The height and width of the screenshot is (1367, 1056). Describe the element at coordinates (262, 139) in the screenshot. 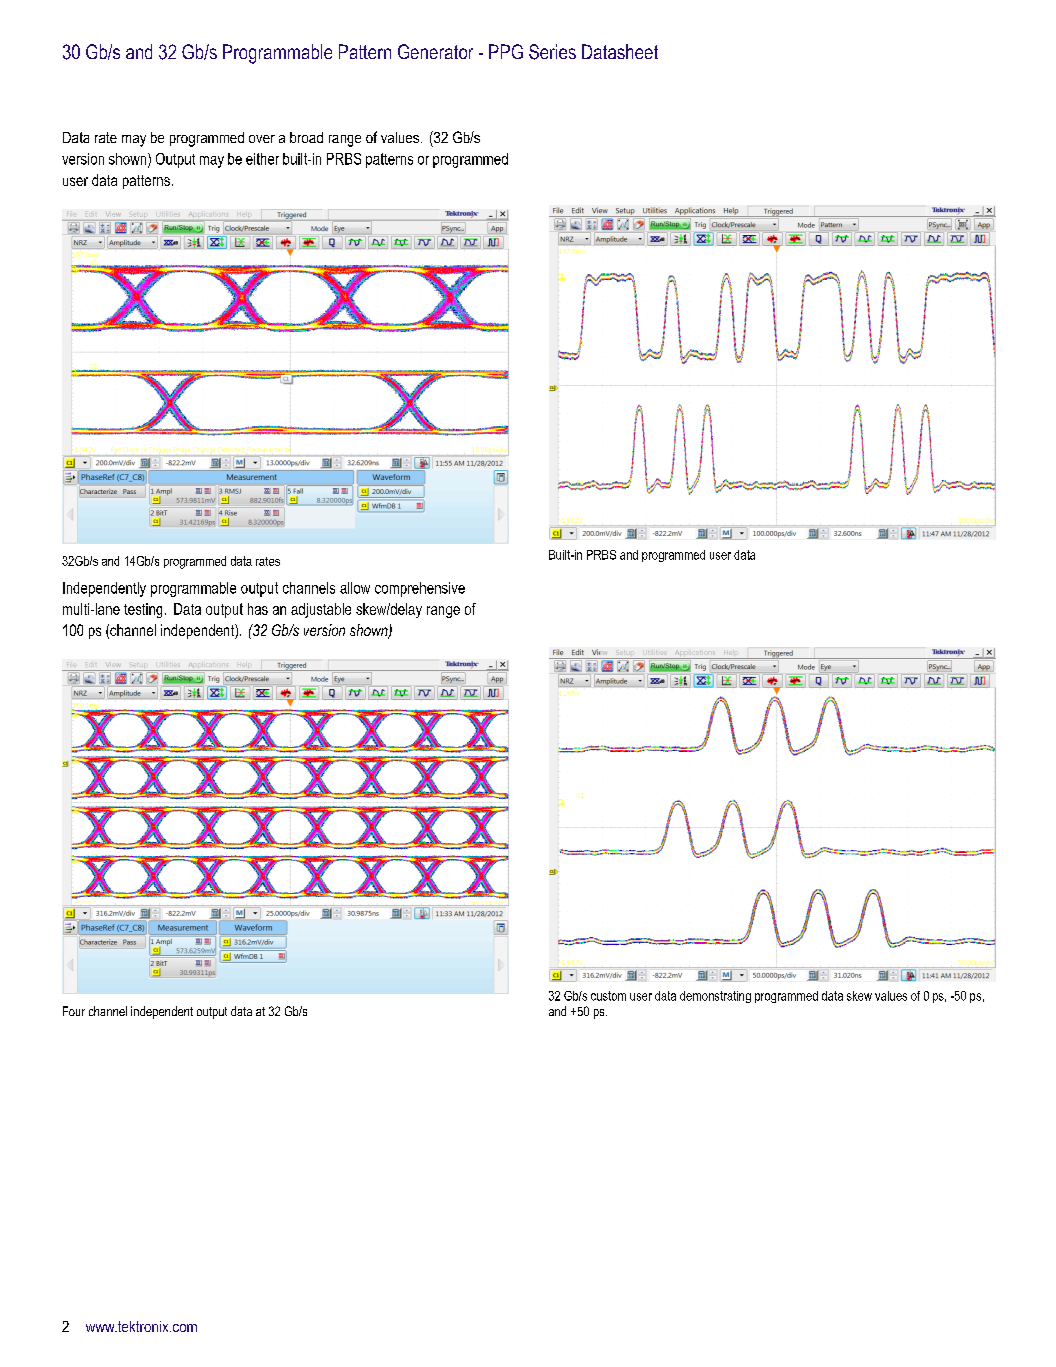

I see `over` at that location.
